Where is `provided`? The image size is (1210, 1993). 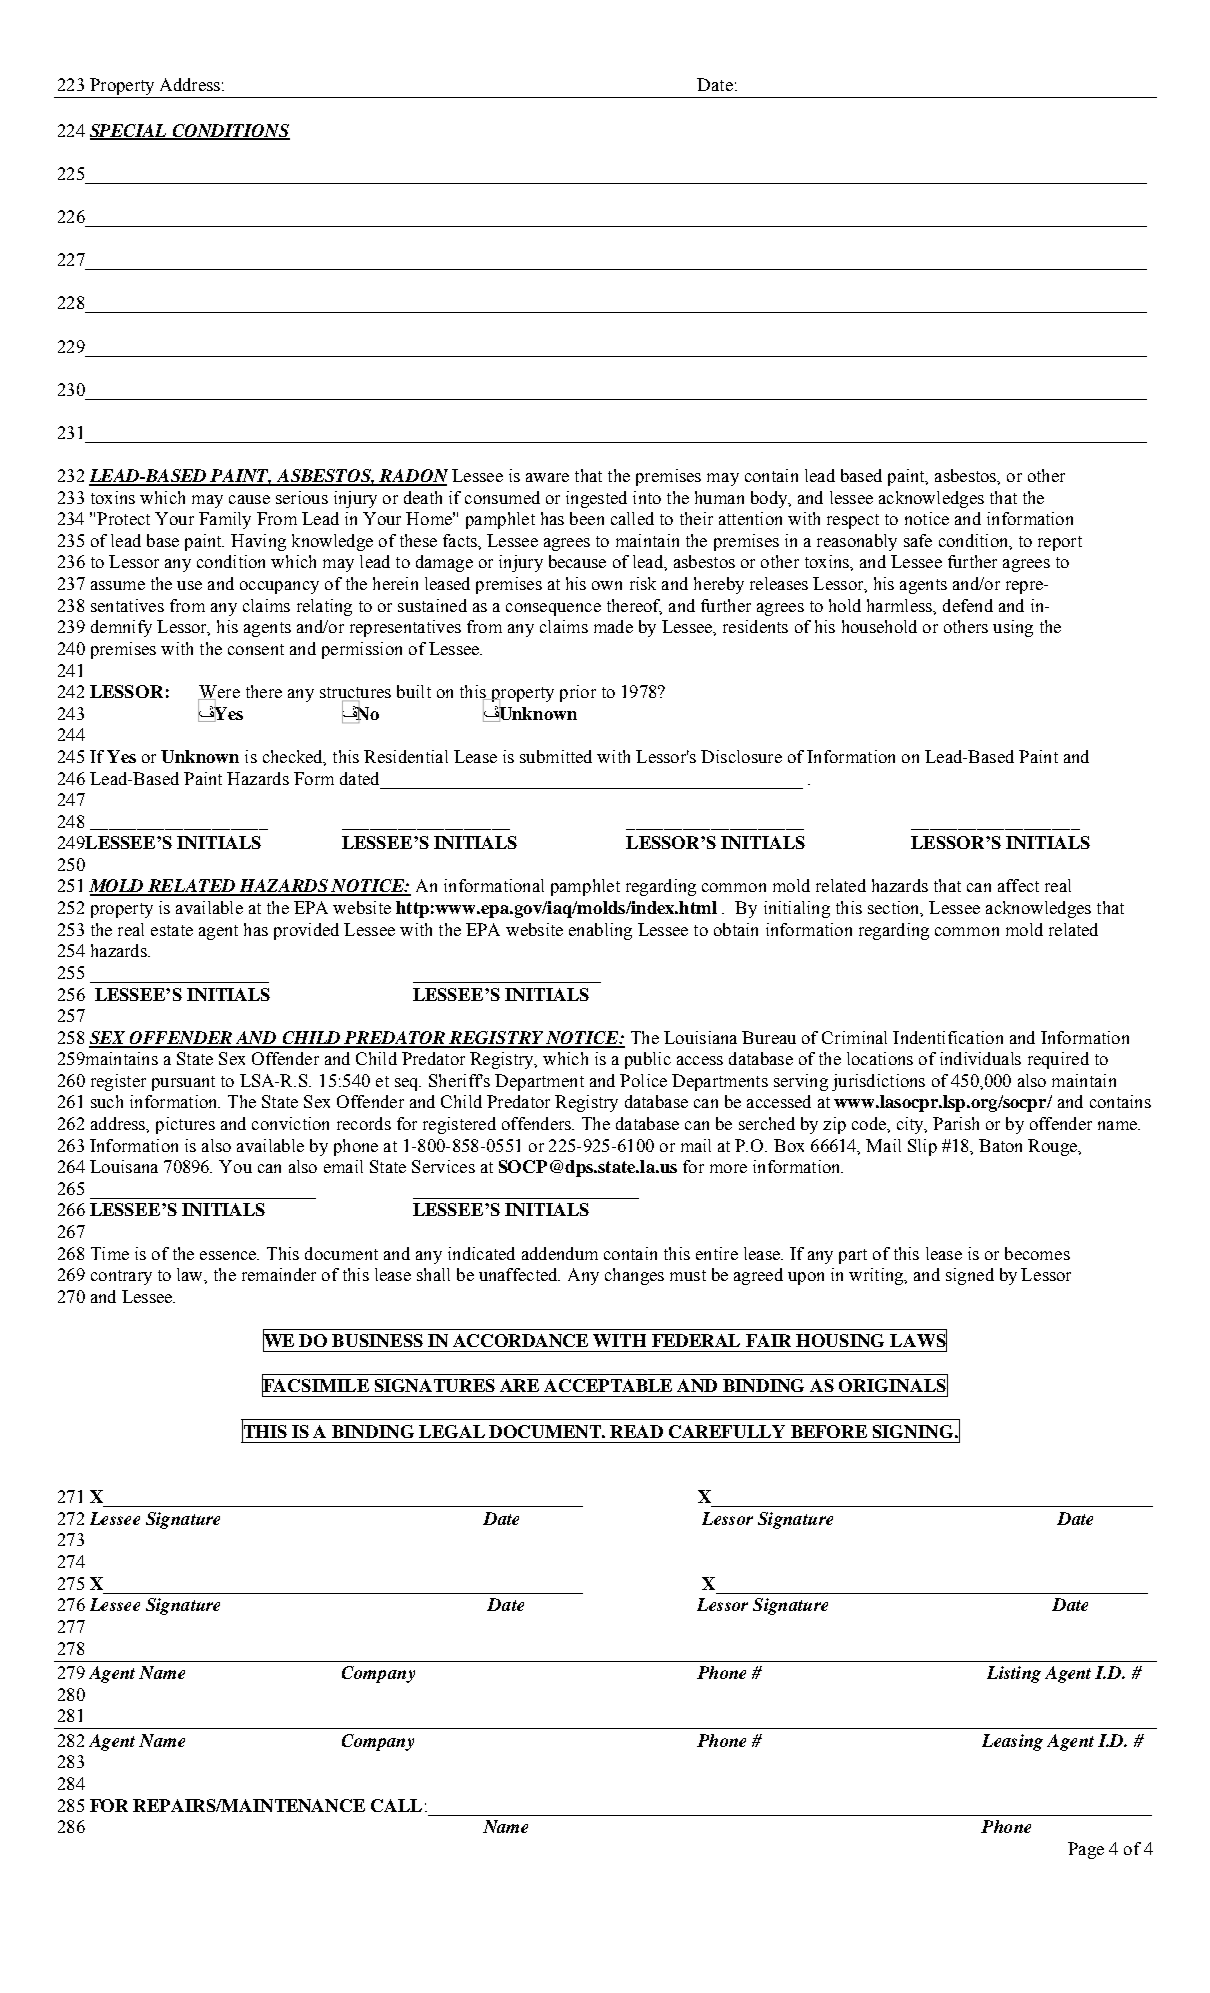 provided is located at coordinates (306, 931).
